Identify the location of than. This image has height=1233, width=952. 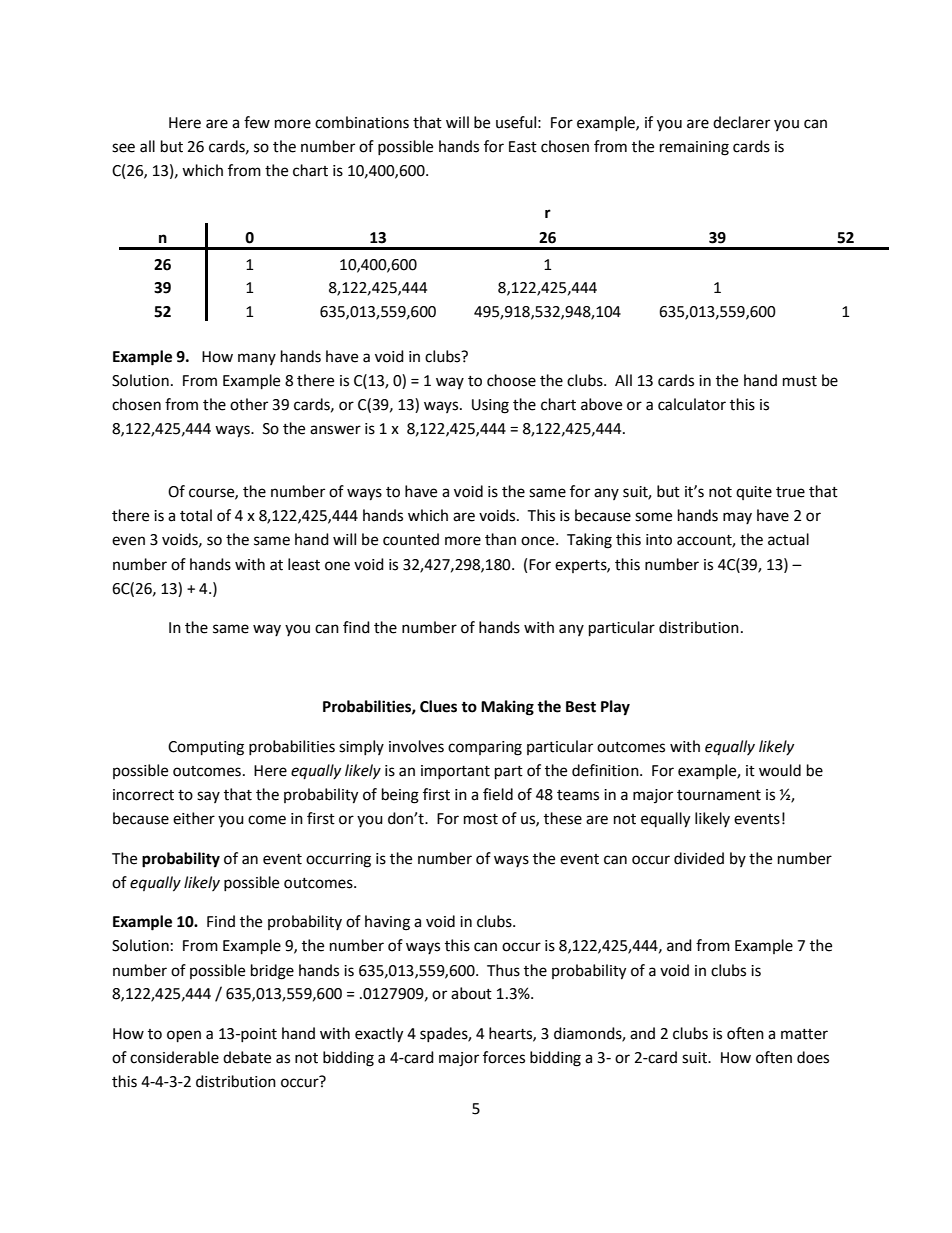
(500, 539).
